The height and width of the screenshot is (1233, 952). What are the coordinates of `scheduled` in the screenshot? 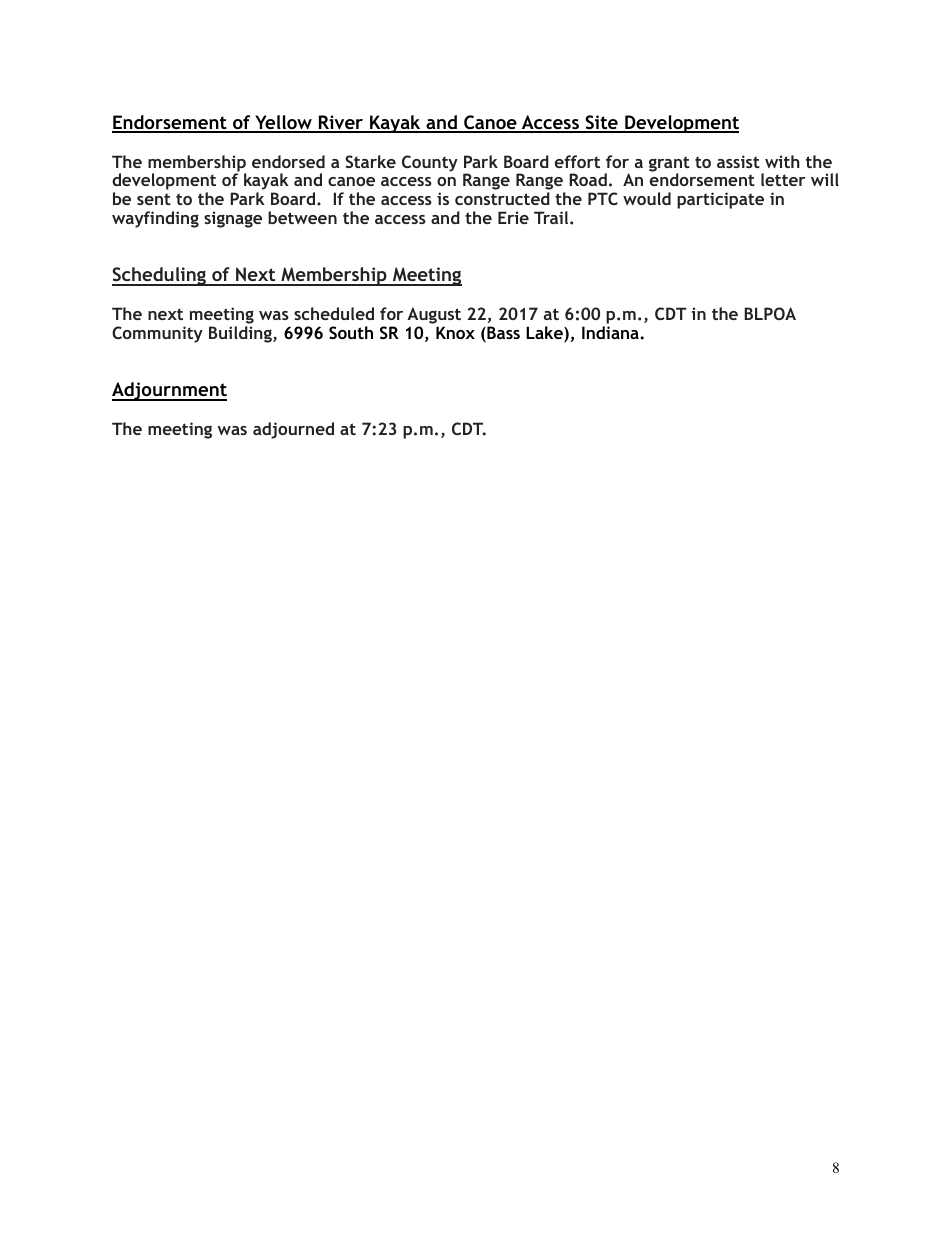 It's located at (334, 313).
